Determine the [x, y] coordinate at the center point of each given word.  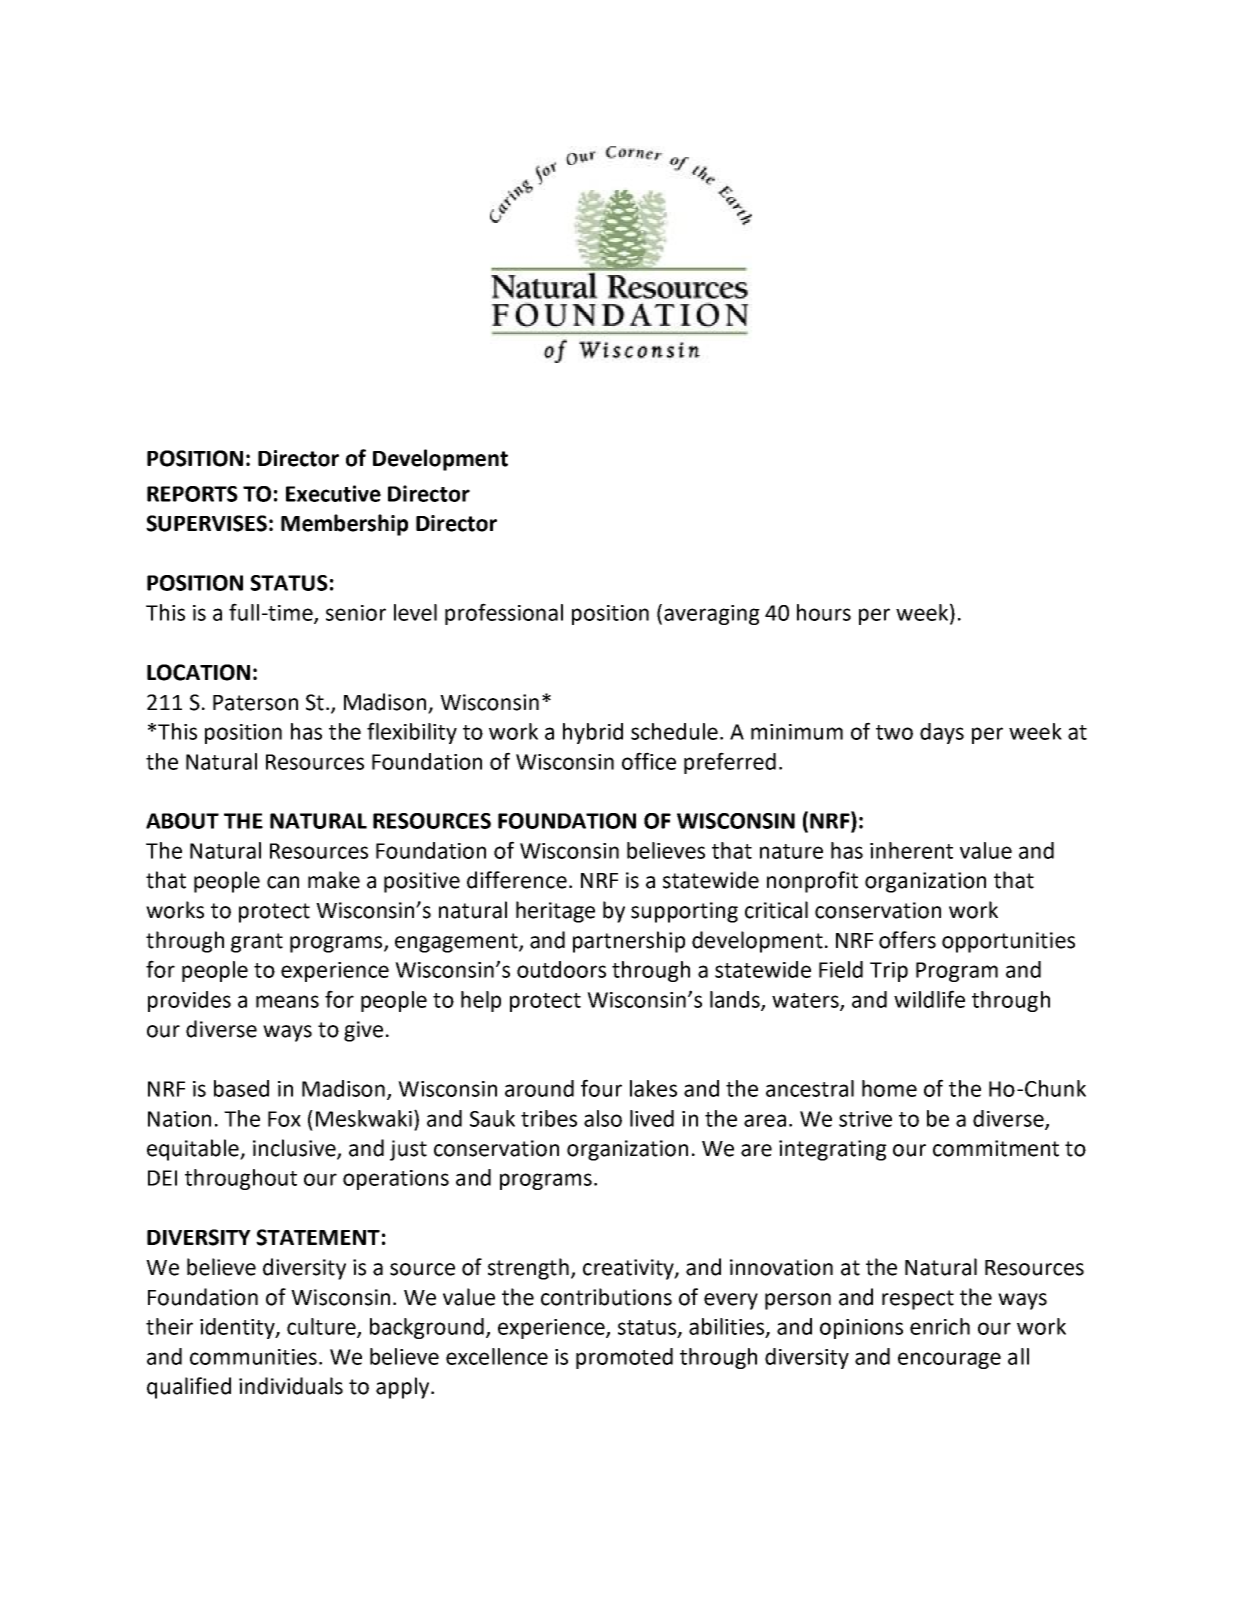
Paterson [255, 703]
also [603, 1118]
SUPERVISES [206, 523]
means [287, 1001]
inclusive [295, 1149]
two [894, 732]
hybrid [593, 733]
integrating [833, 1150]
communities [253, 1357]
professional [504, 614]
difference [517, 880]
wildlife [929, 999]
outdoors [561, 969]
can [283, 882]
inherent [911, 850]
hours [824, 612]
